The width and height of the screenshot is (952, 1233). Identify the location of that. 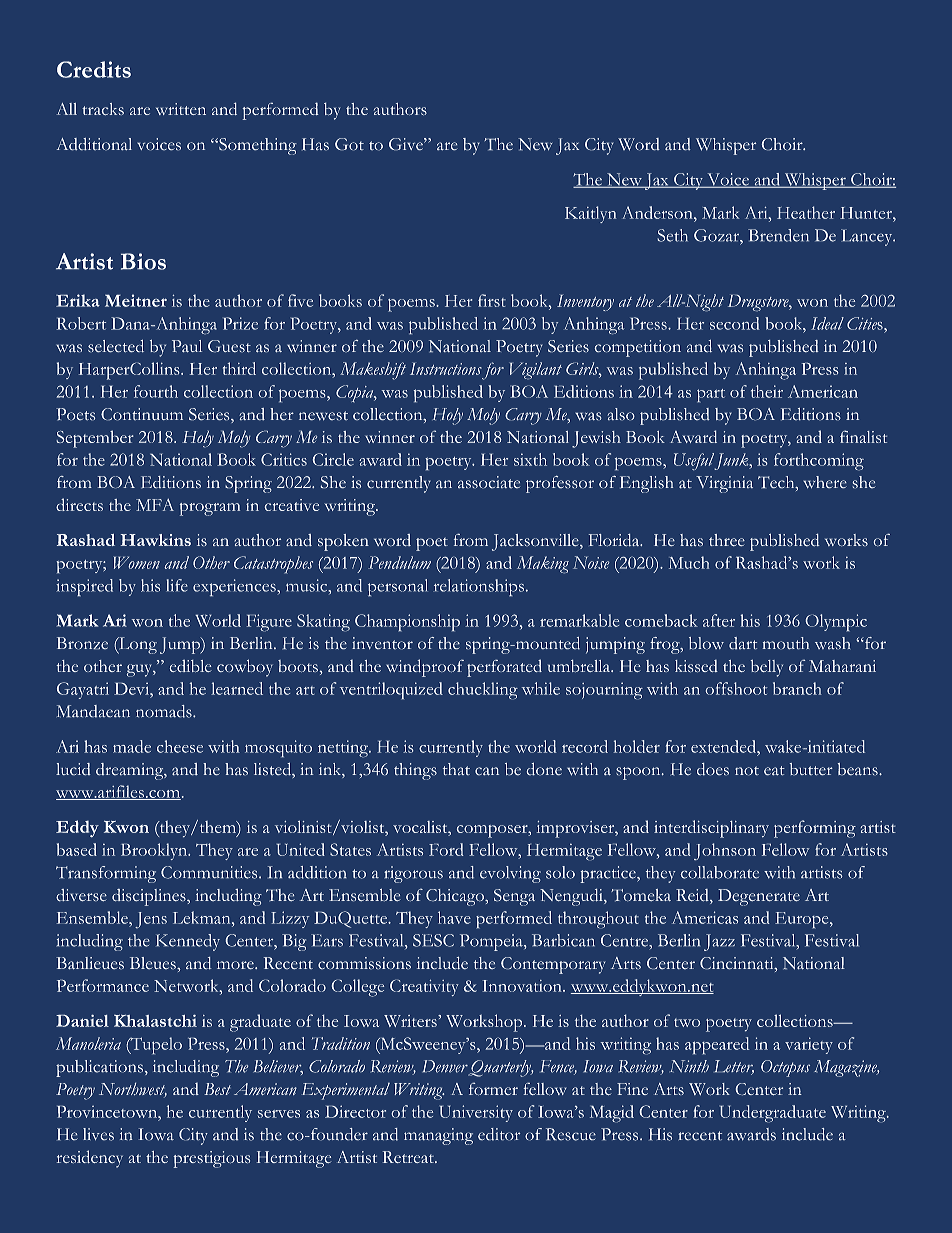
(456, 769).
